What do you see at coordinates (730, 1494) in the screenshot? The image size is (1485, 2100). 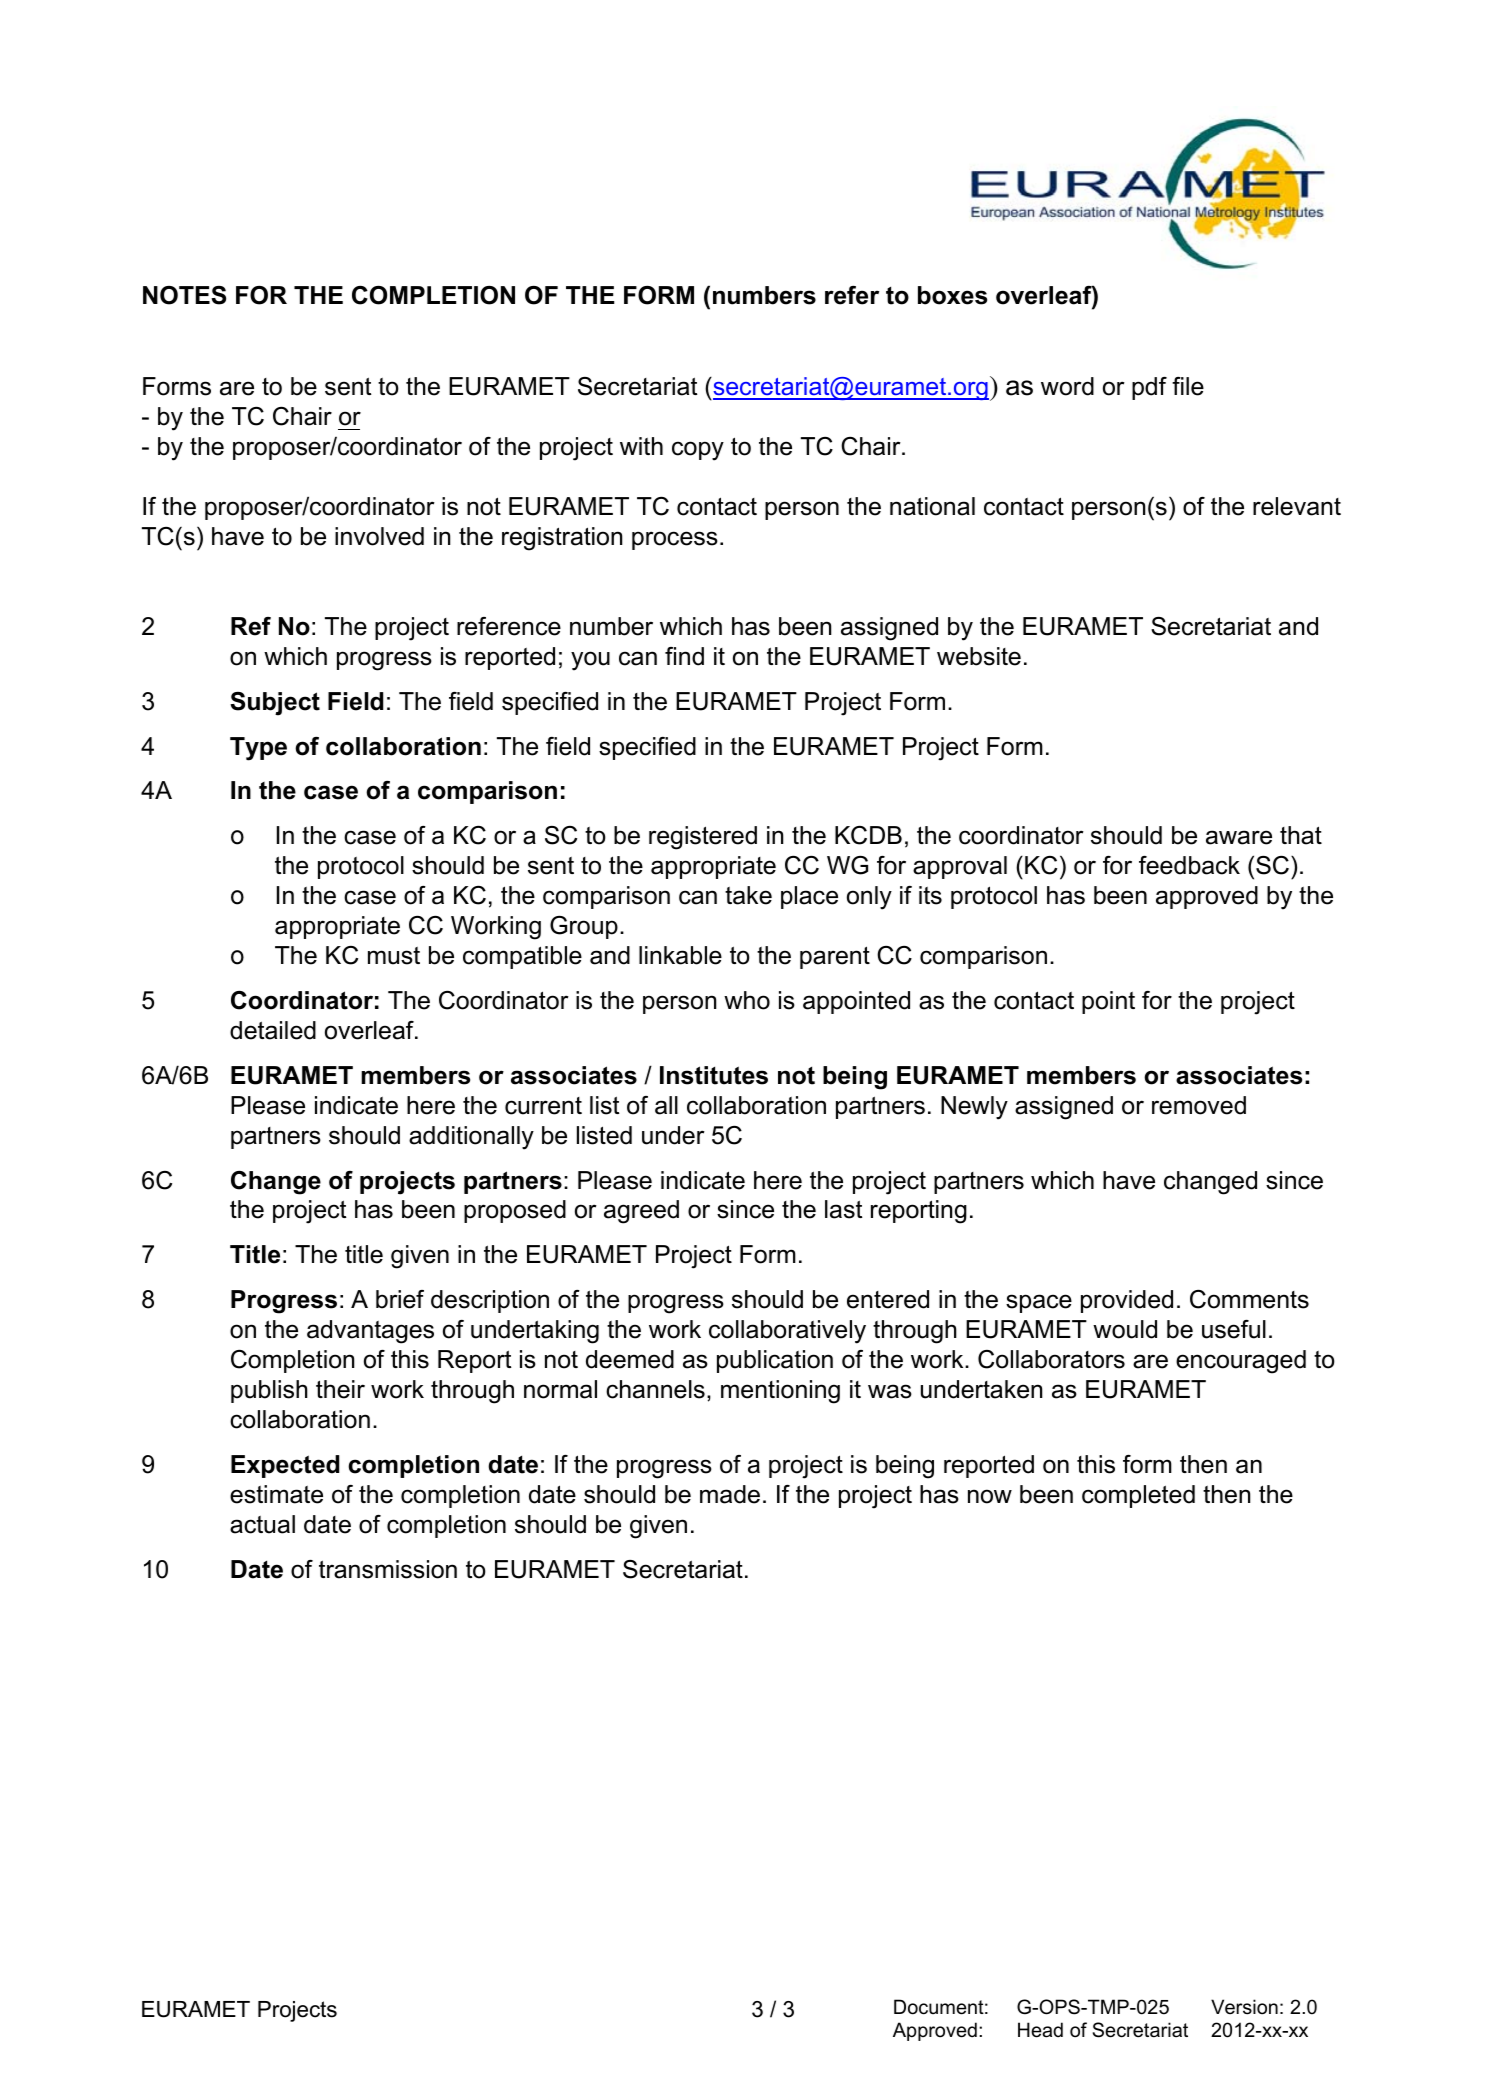 I see `made` at bounding box center [730, 1494].
